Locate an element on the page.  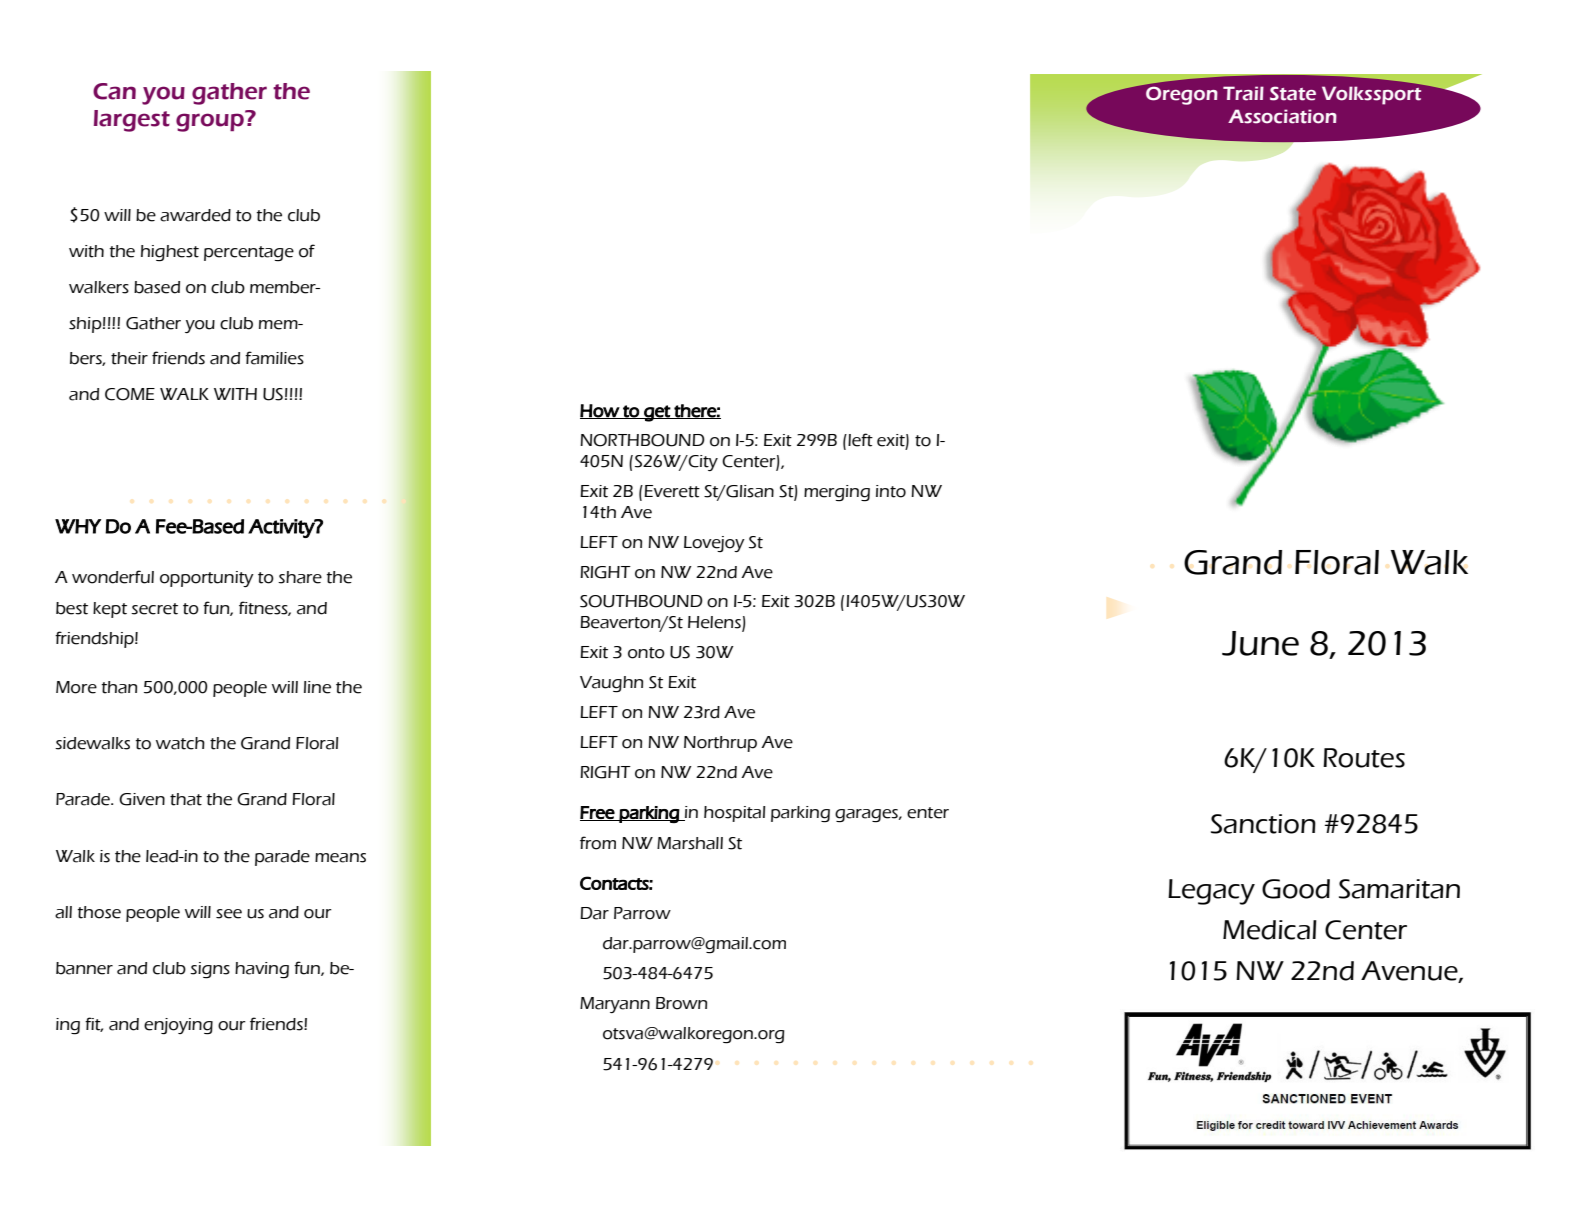
get is located at coordinates (657, 413).
